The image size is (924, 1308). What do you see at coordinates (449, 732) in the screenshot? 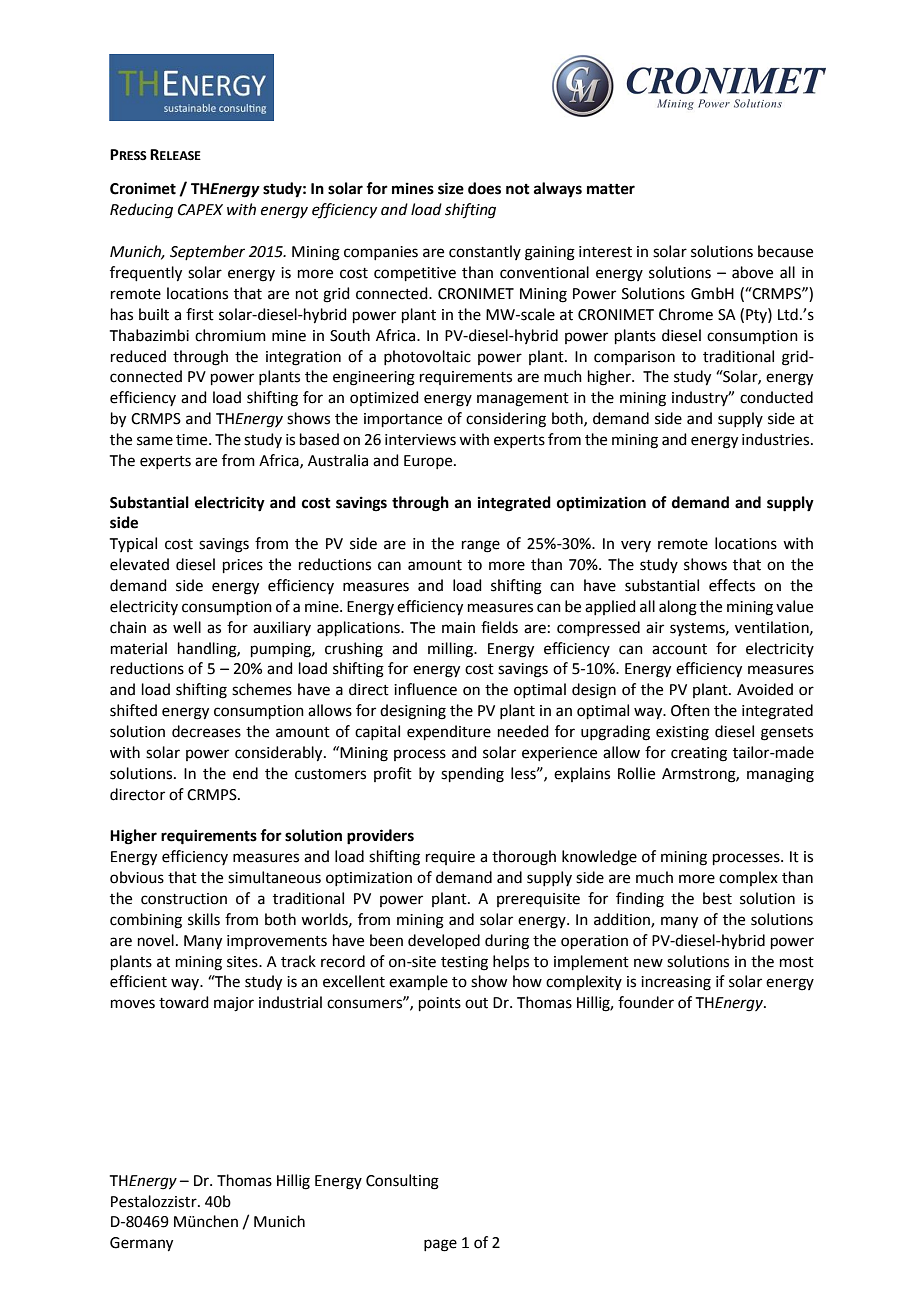
I see `expenditure` at bounding box center [449, 732].
